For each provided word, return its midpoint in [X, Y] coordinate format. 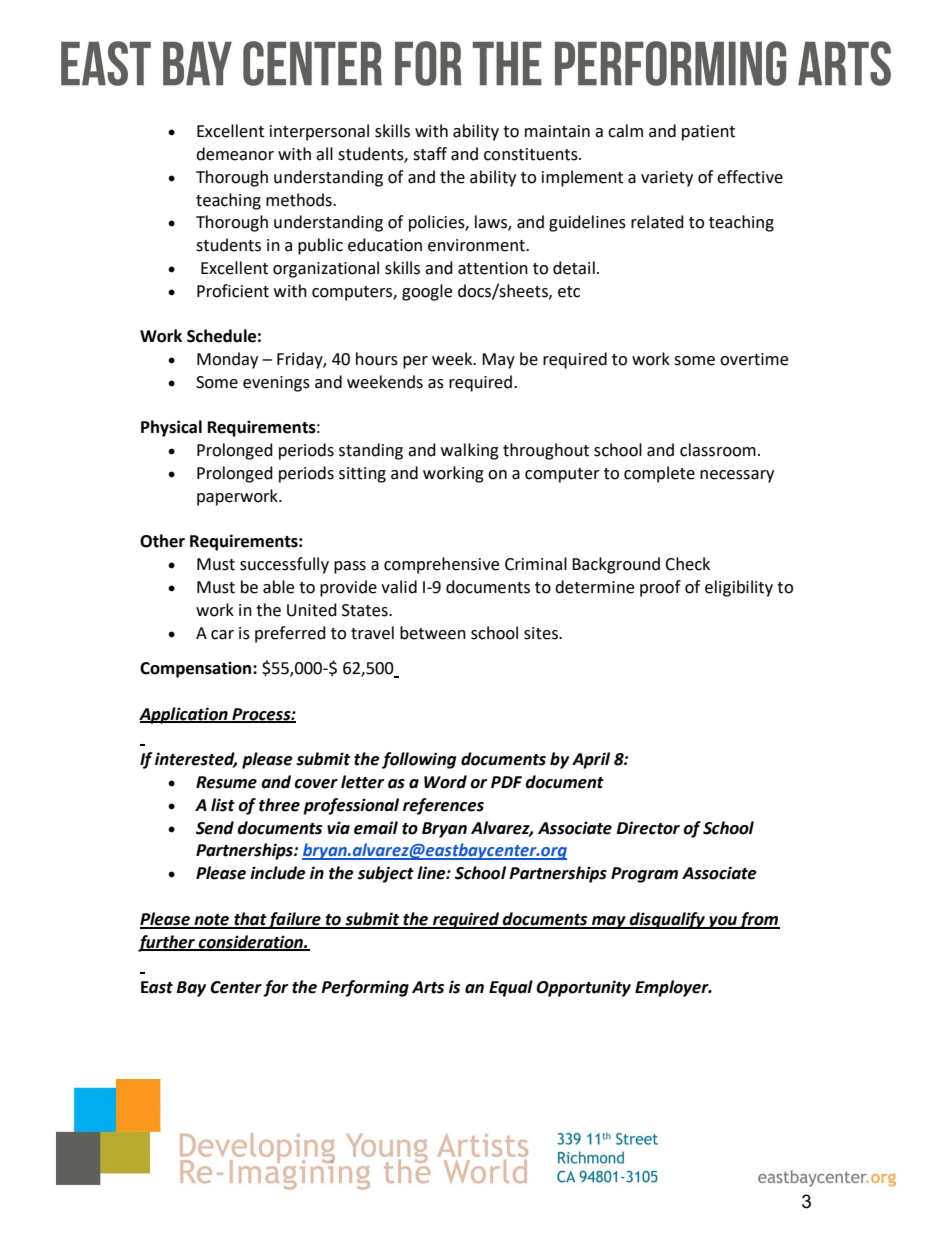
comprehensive [441, 565]
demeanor [235, 154]
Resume [226, 782]
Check [687, 564]
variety [667, 179]
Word [445, 782]
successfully [284, 565]
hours [377, 359]
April [591, 760]
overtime [754, 359]
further [167, 943]
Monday [227, 360]
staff [430, 154]
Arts [428, 987]
